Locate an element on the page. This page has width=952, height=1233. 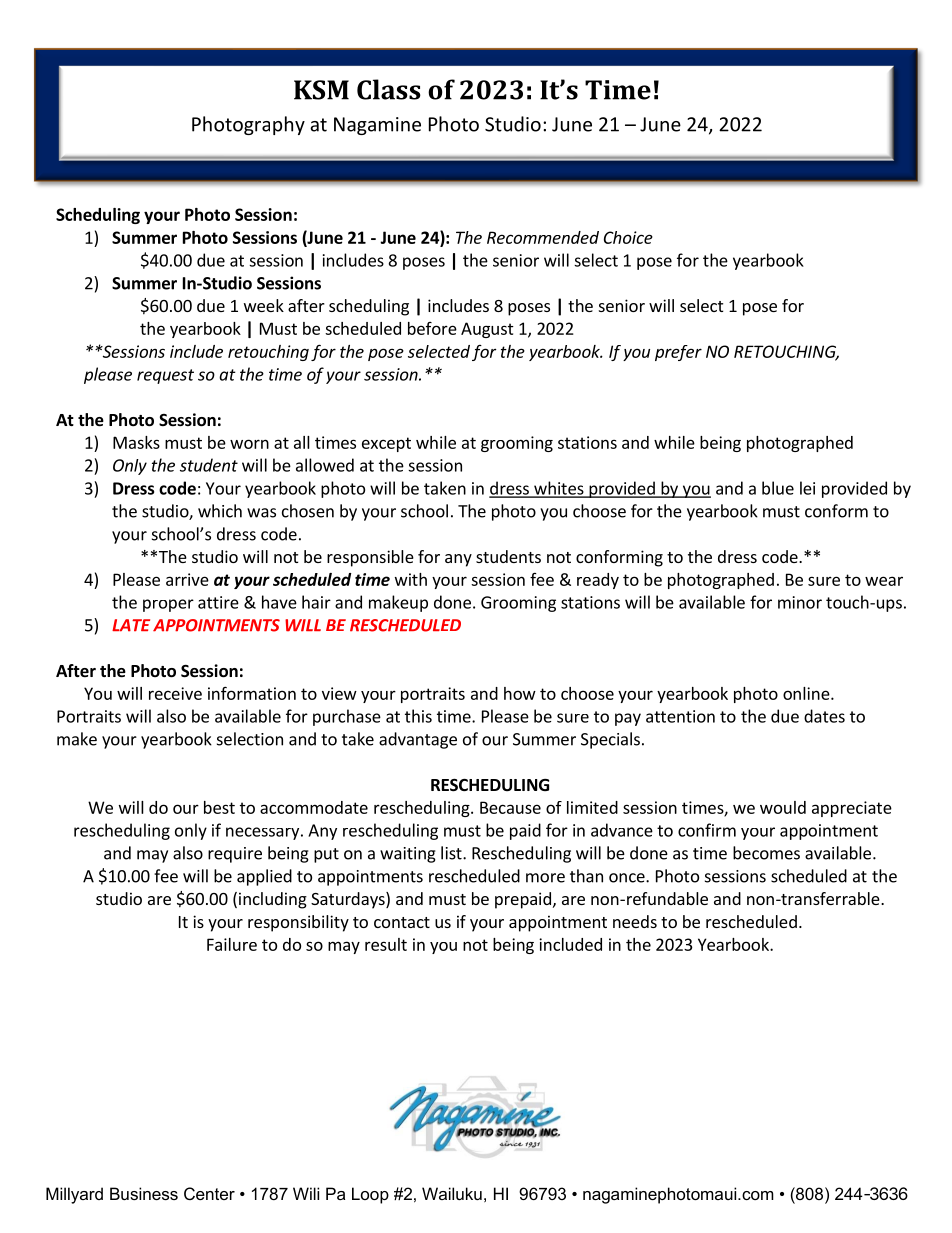
KSM is located at coordinates (321, 90).
